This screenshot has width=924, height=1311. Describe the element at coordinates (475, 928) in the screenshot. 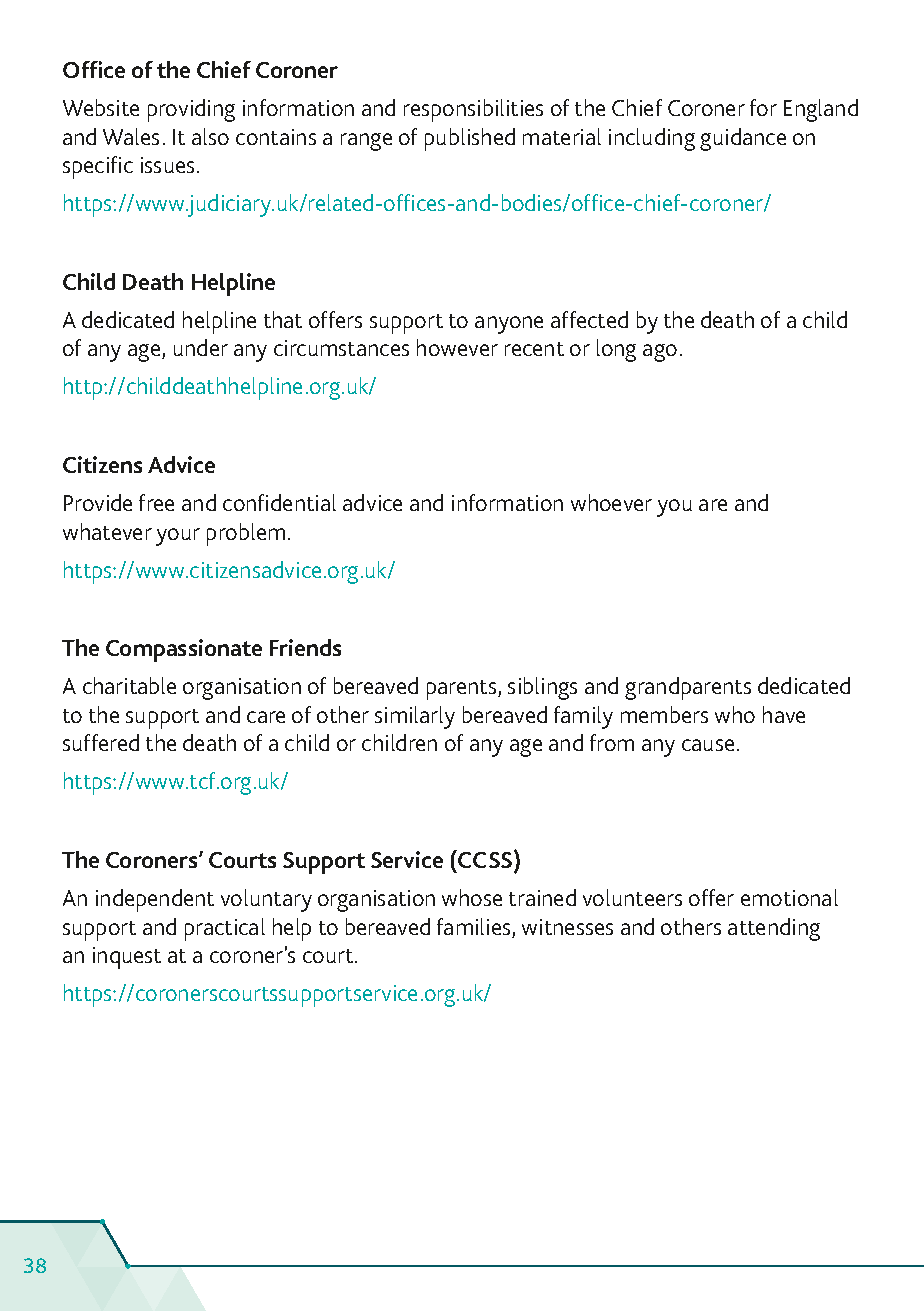

I see `families` at that location.
